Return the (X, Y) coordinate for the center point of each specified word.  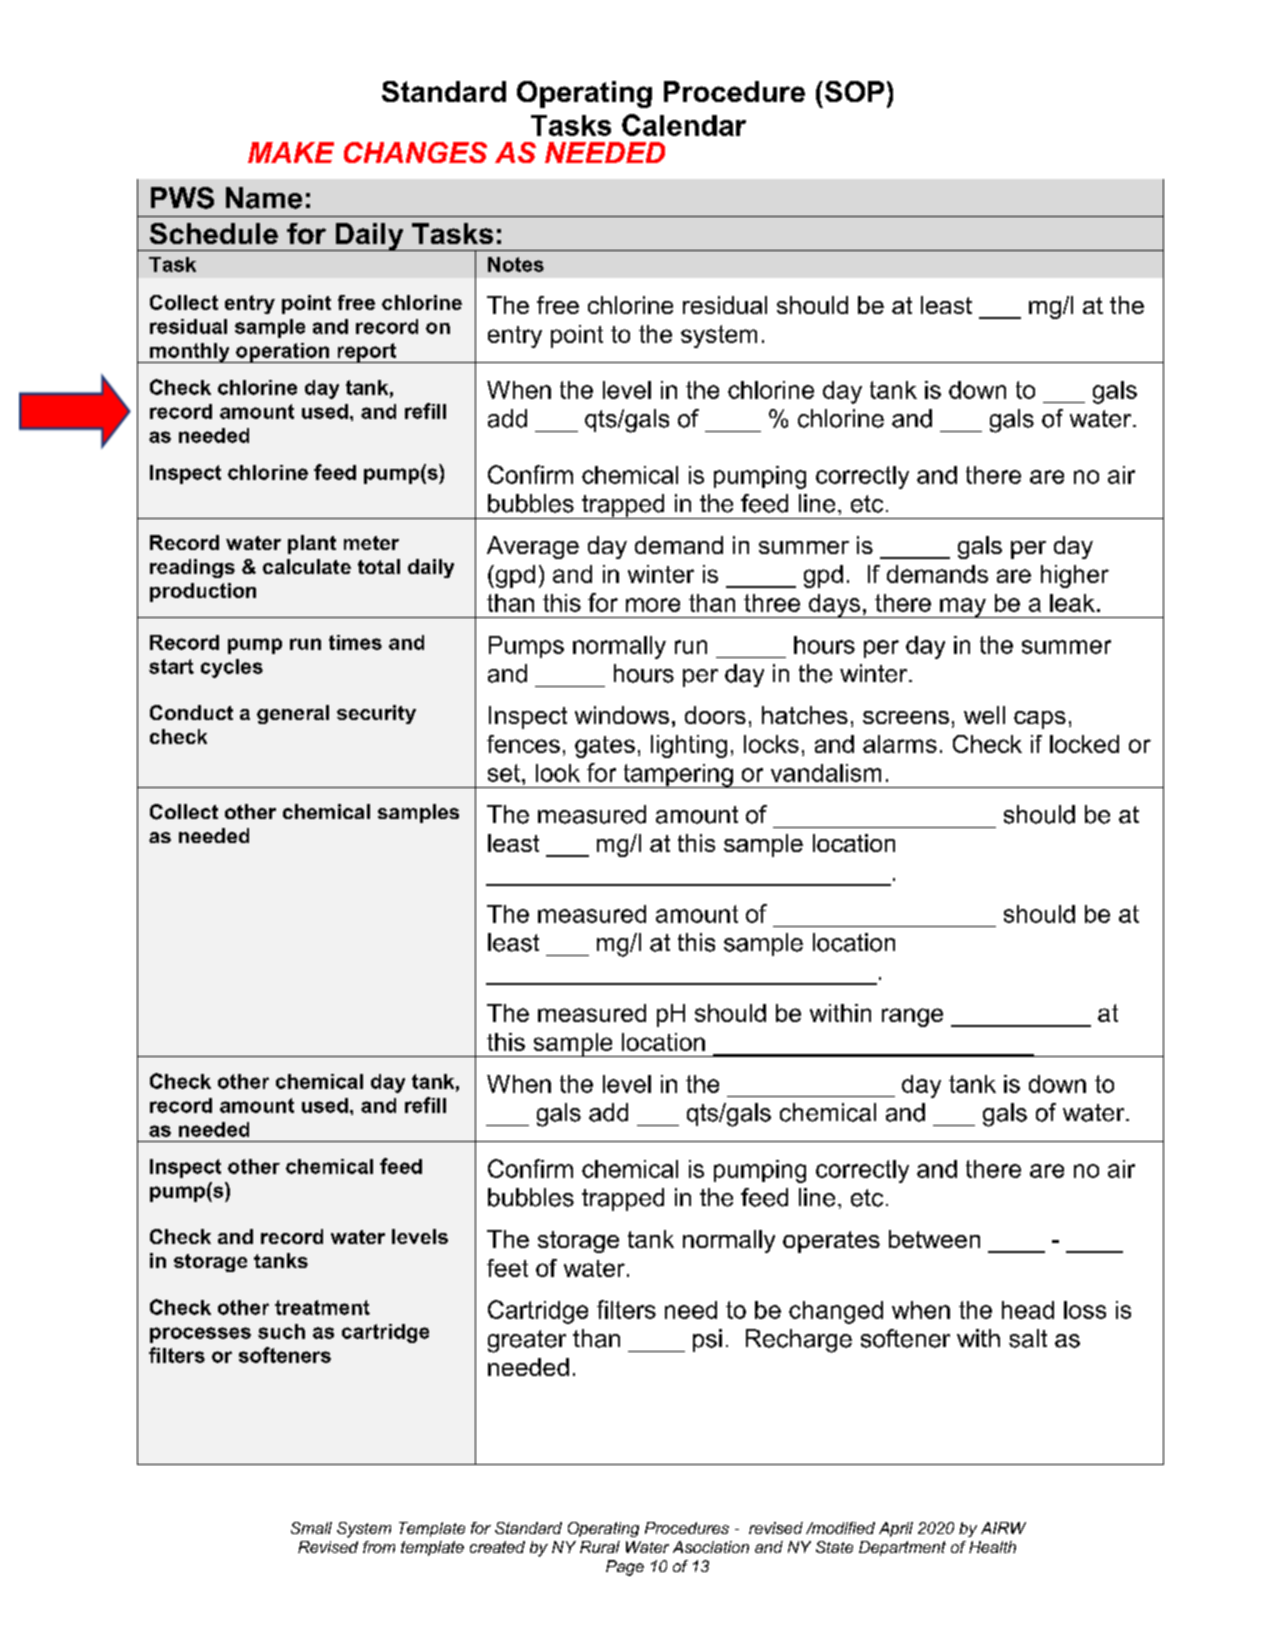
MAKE (291, 152)
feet (507, 1268)
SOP (853, 91)
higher (1075, 576)
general (293, 714)
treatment (322, 1307)
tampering (678, 776)
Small (311, 1528)
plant (312, 544)
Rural (600, 1547)
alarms (900, 744)
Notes (516, 264)
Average (533, 547)
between (934, 1239)
